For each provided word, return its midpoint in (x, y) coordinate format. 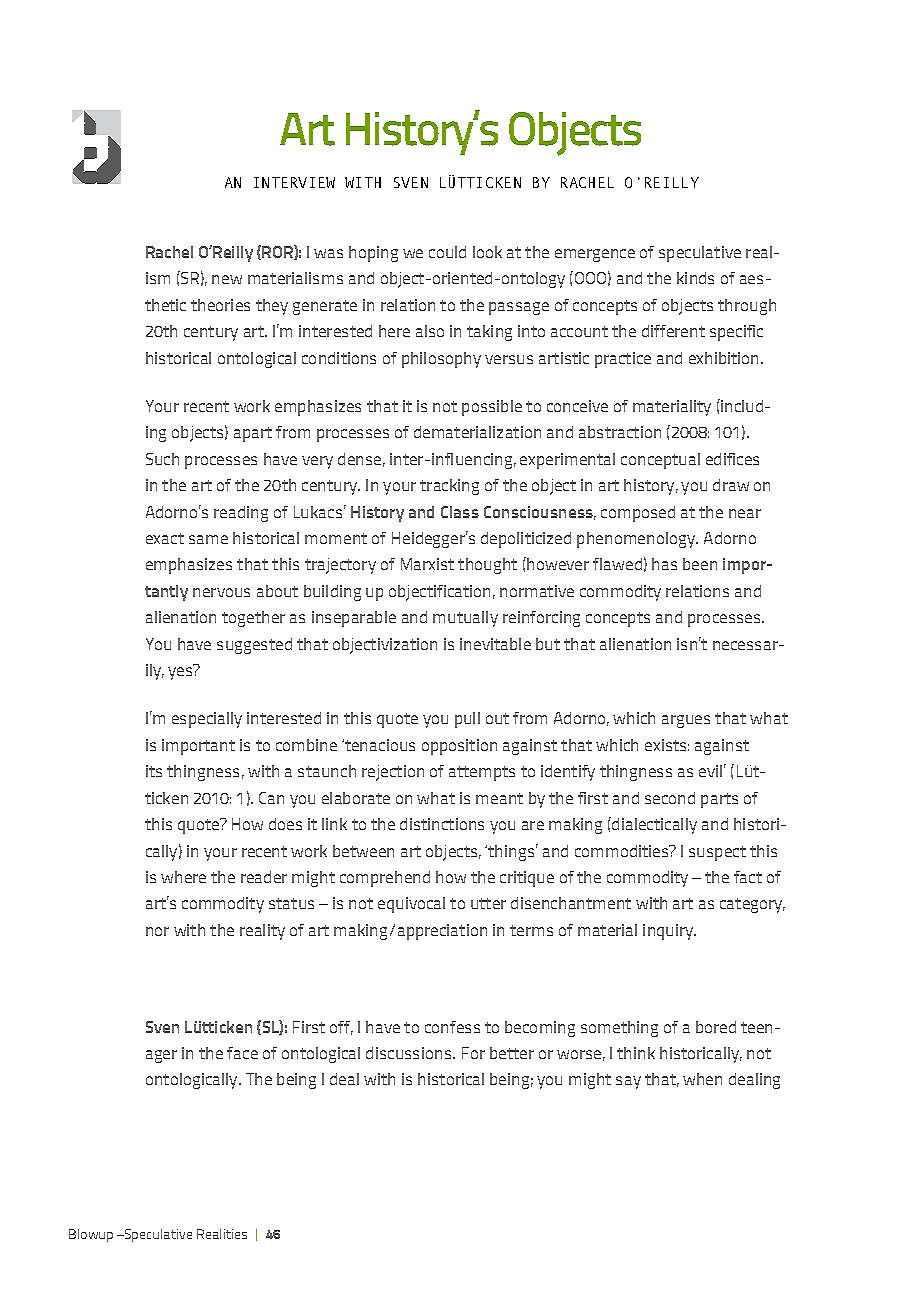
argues (686, 721)
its (154, 771)
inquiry (669, 932)
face (242, 1053)
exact (165, 538)
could (447, 252)
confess (452, 1027)
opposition (459, 747)
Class (460, 512)
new (227, 279)
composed (638, 514)
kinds (695, 278)
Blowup (91, 1235)
